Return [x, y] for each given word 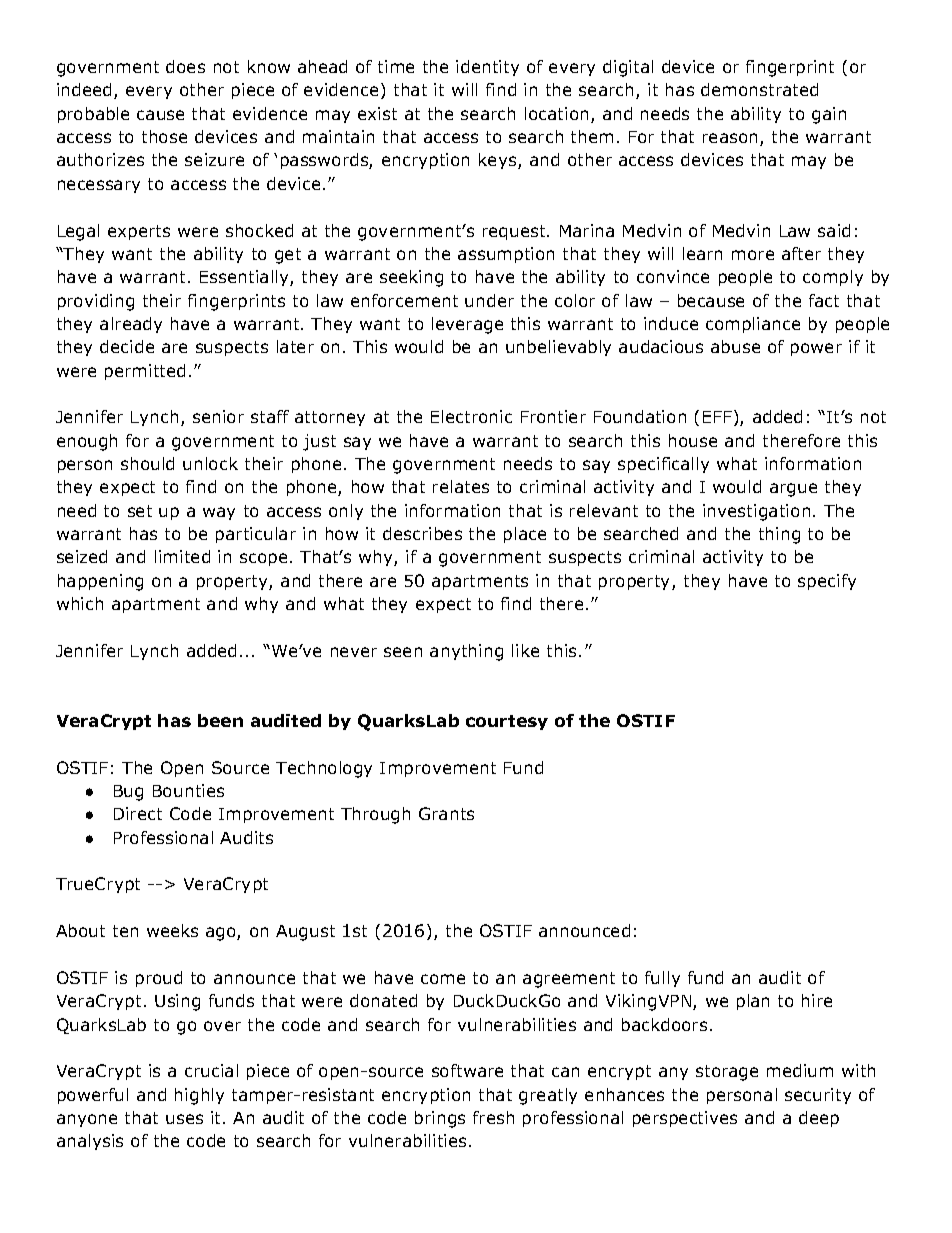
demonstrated [759, 89]
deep [819, 1119]
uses [184, 1119]
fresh [493, 1117]
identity [487, 68]
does [185, 66]
